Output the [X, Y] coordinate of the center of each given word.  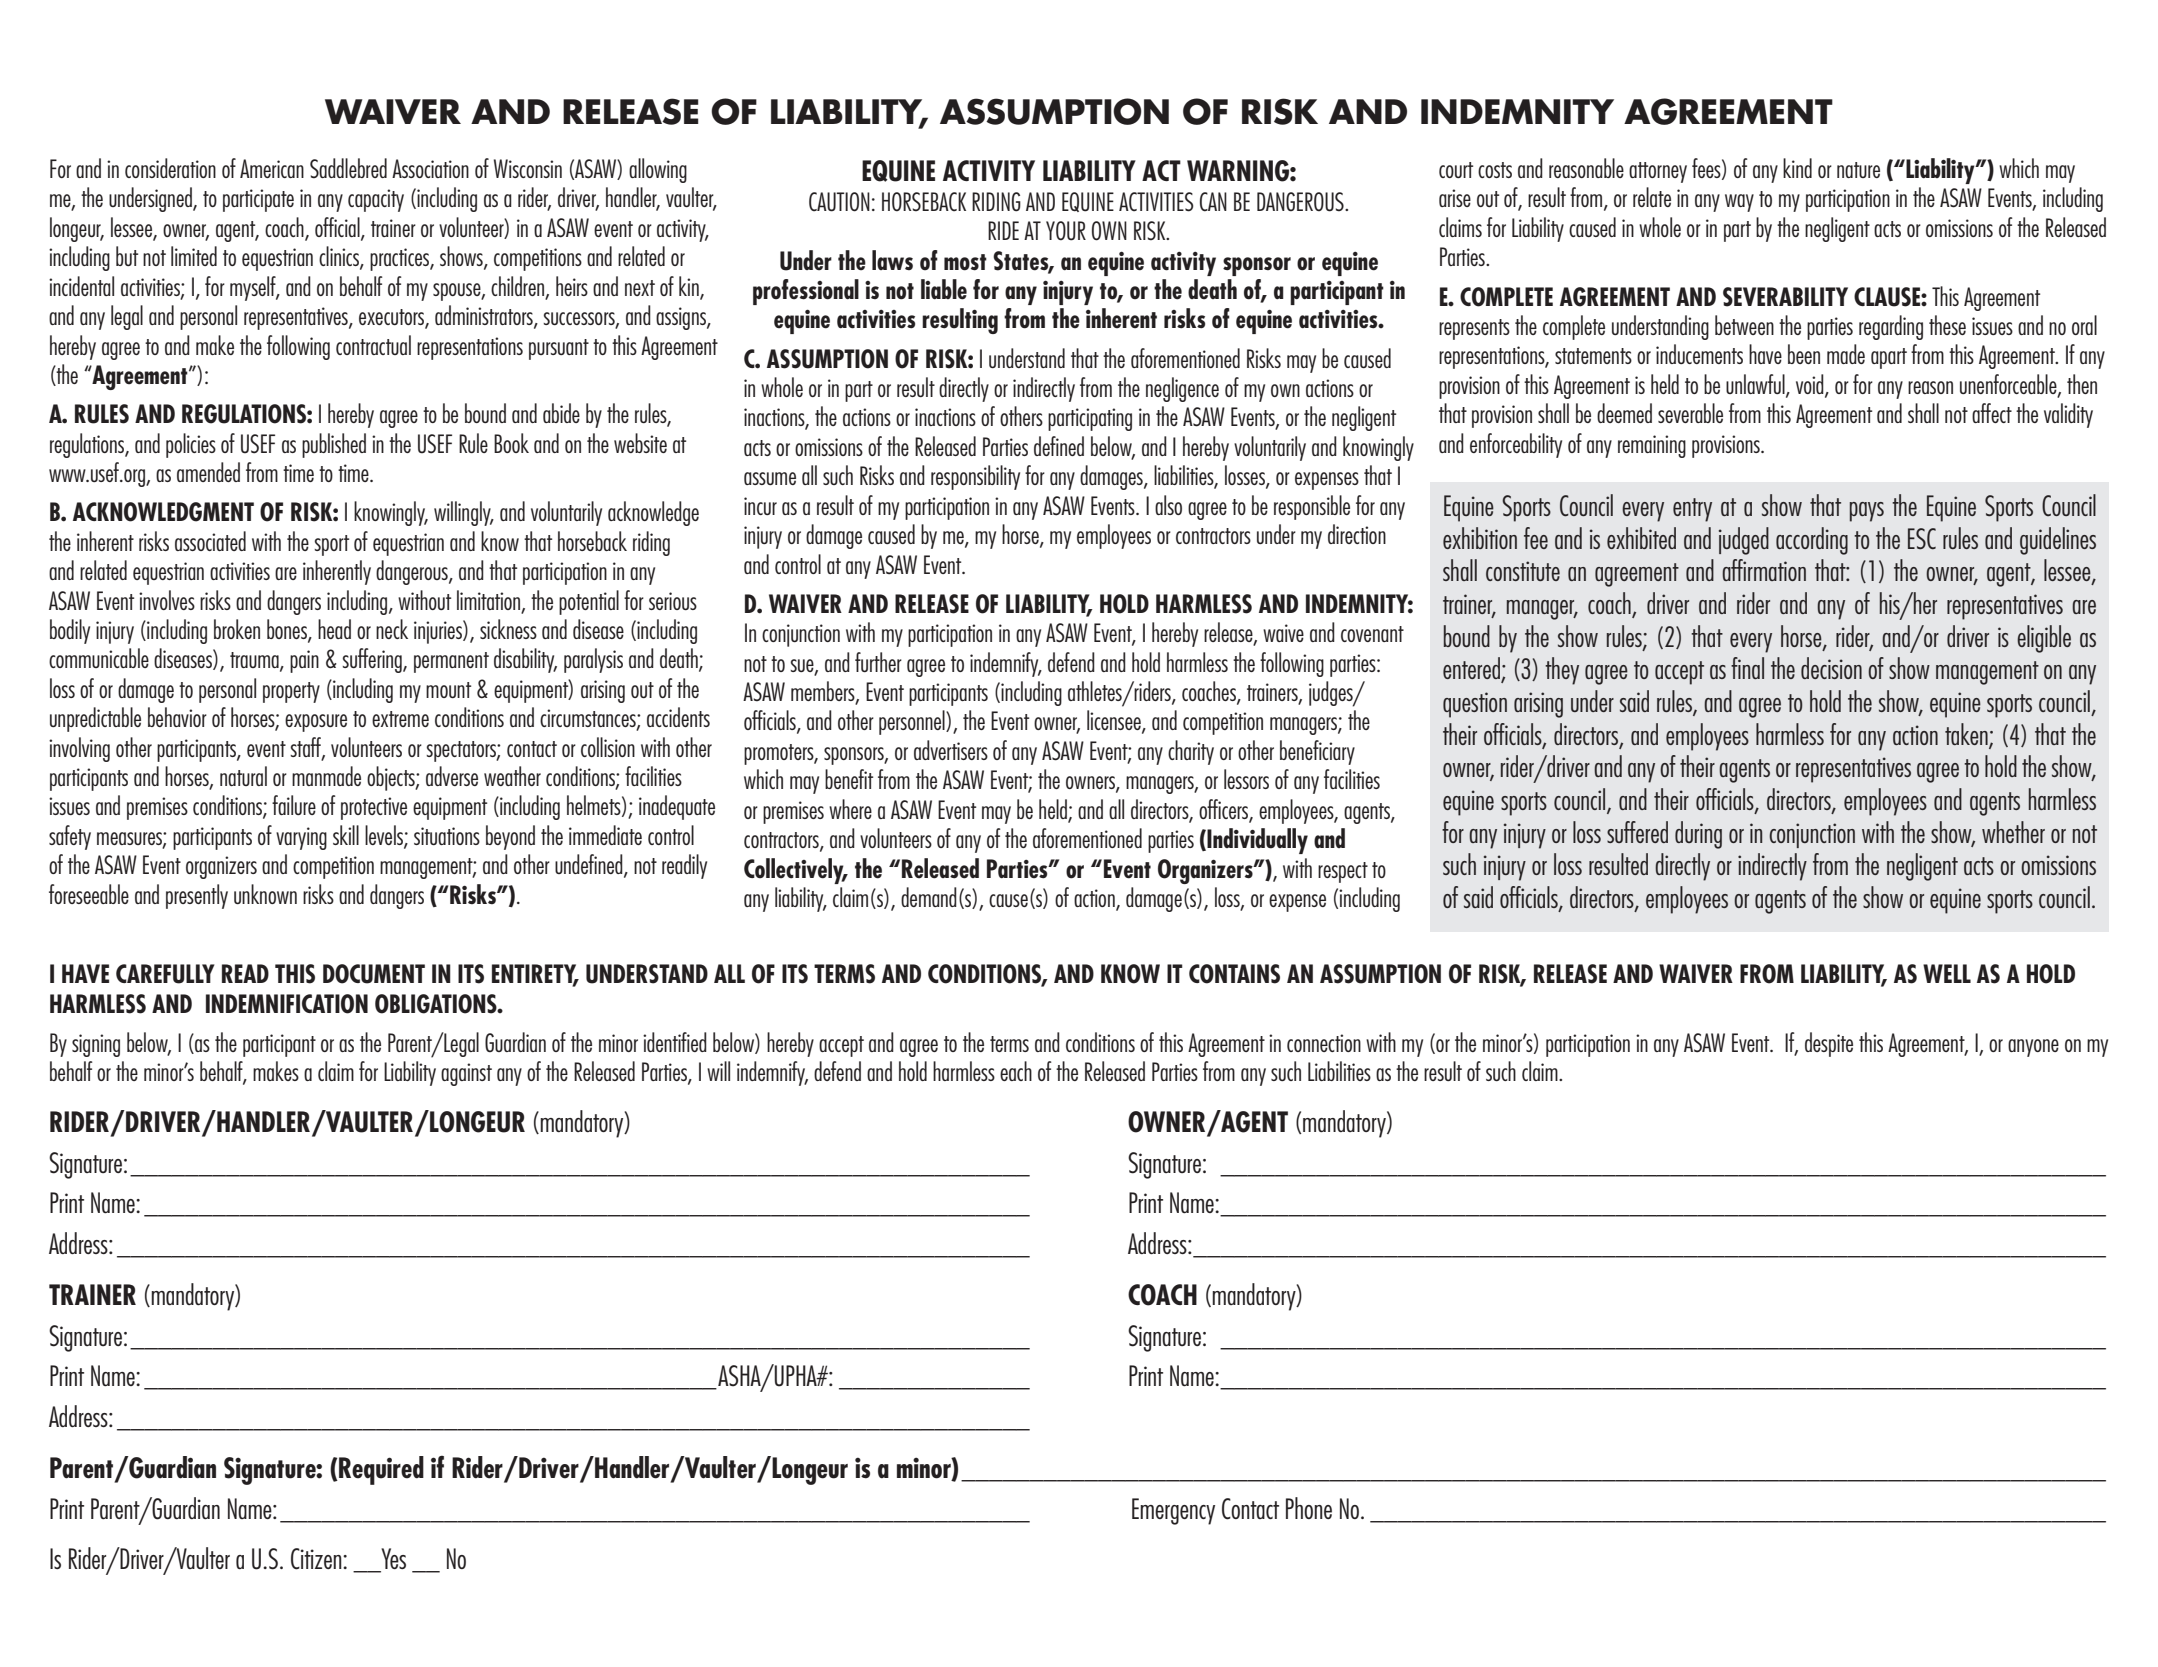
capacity [376, 200]
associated [210, 541]
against [466, 1074]
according [1812, 541]
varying [301, 838]
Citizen [317, 1559]
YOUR [1066, 231]
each [1016, 1071]
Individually [1256, 841]
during [1698, 835]
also [1168, 505]
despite [1829, 1044]
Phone [1309, 1508]
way [1739, 203]
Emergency [1173, 1511]
